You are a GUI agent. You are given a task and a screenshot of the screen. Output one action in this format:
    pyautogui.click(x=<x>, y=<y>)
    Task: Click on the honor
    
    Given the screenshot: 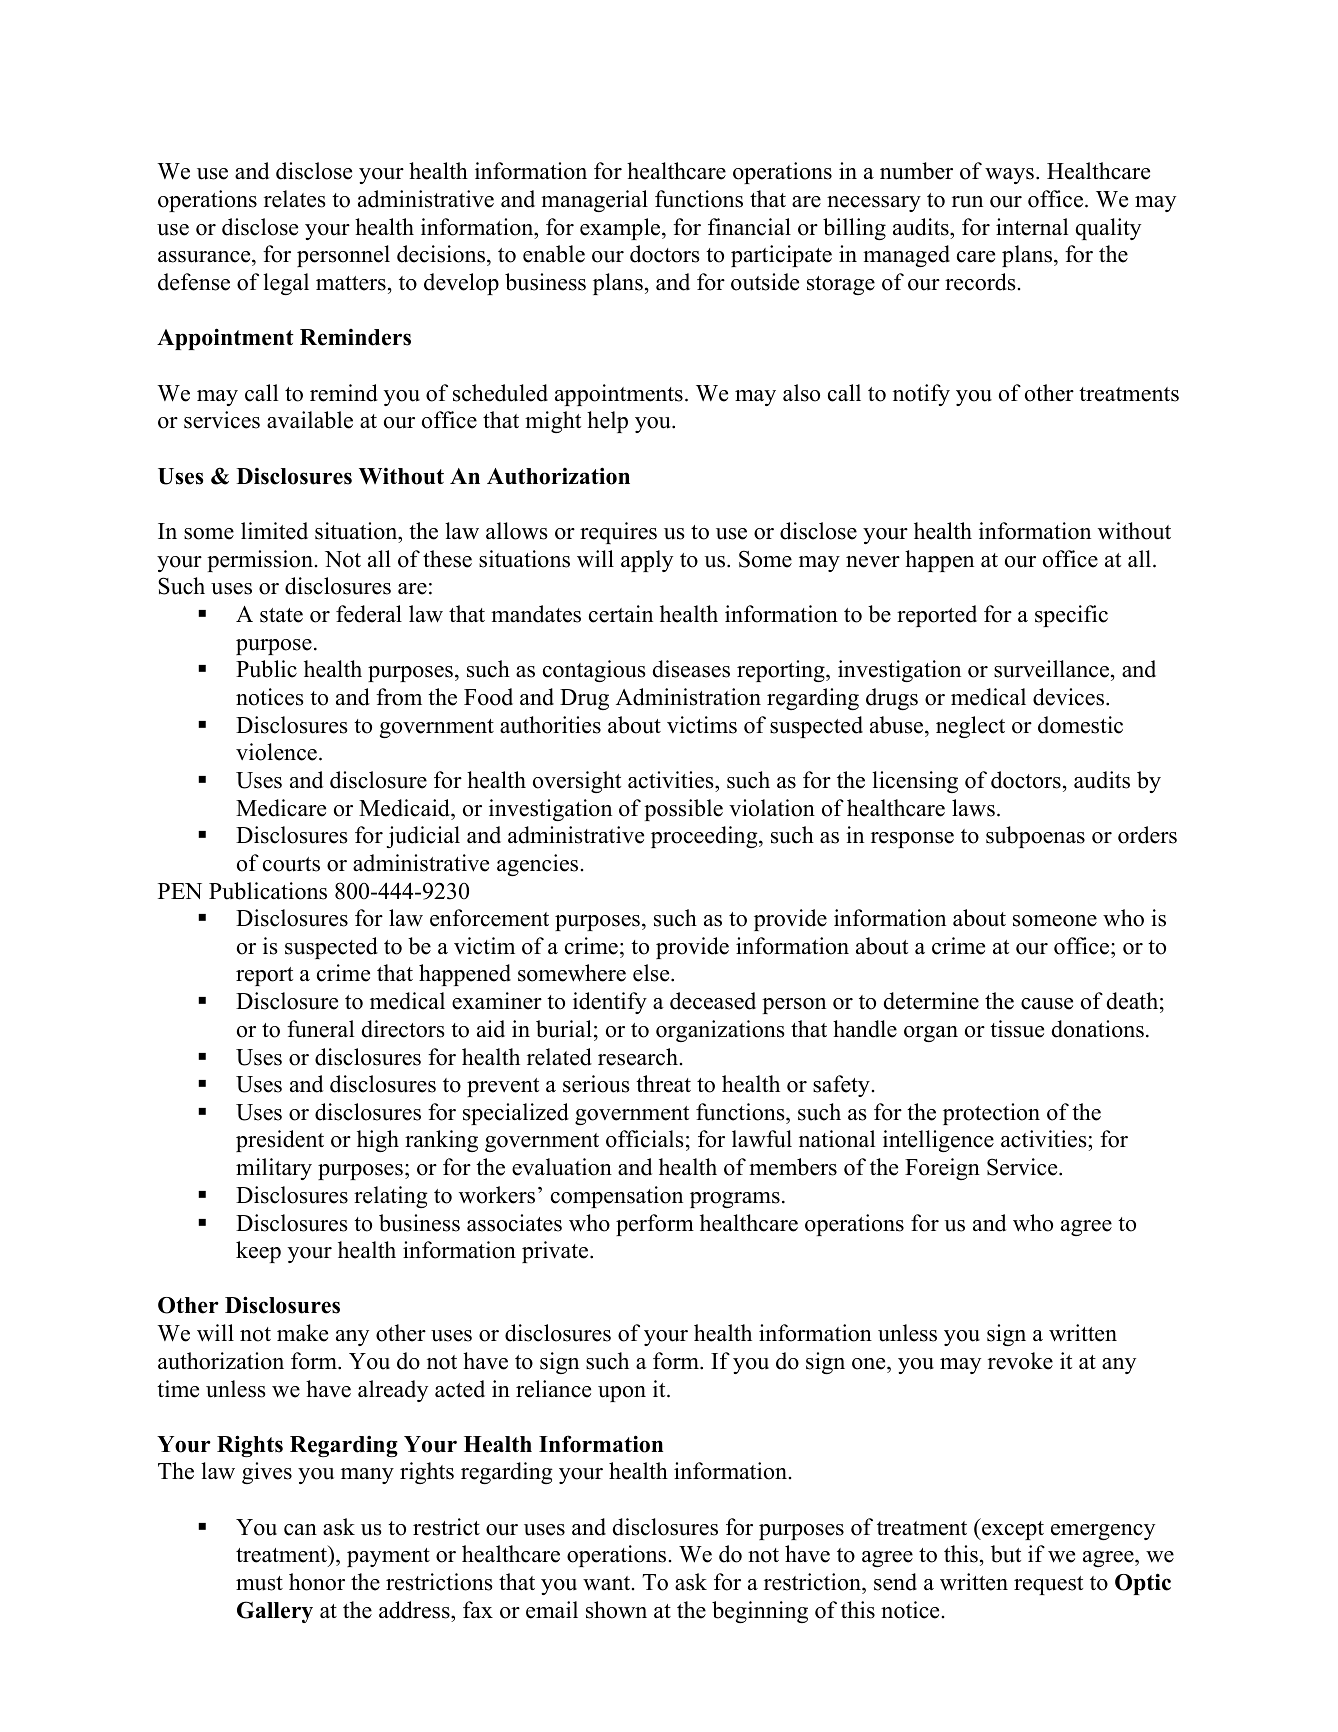 What is the action you would take?
    pyautogui.click(x=317, y=1582)
